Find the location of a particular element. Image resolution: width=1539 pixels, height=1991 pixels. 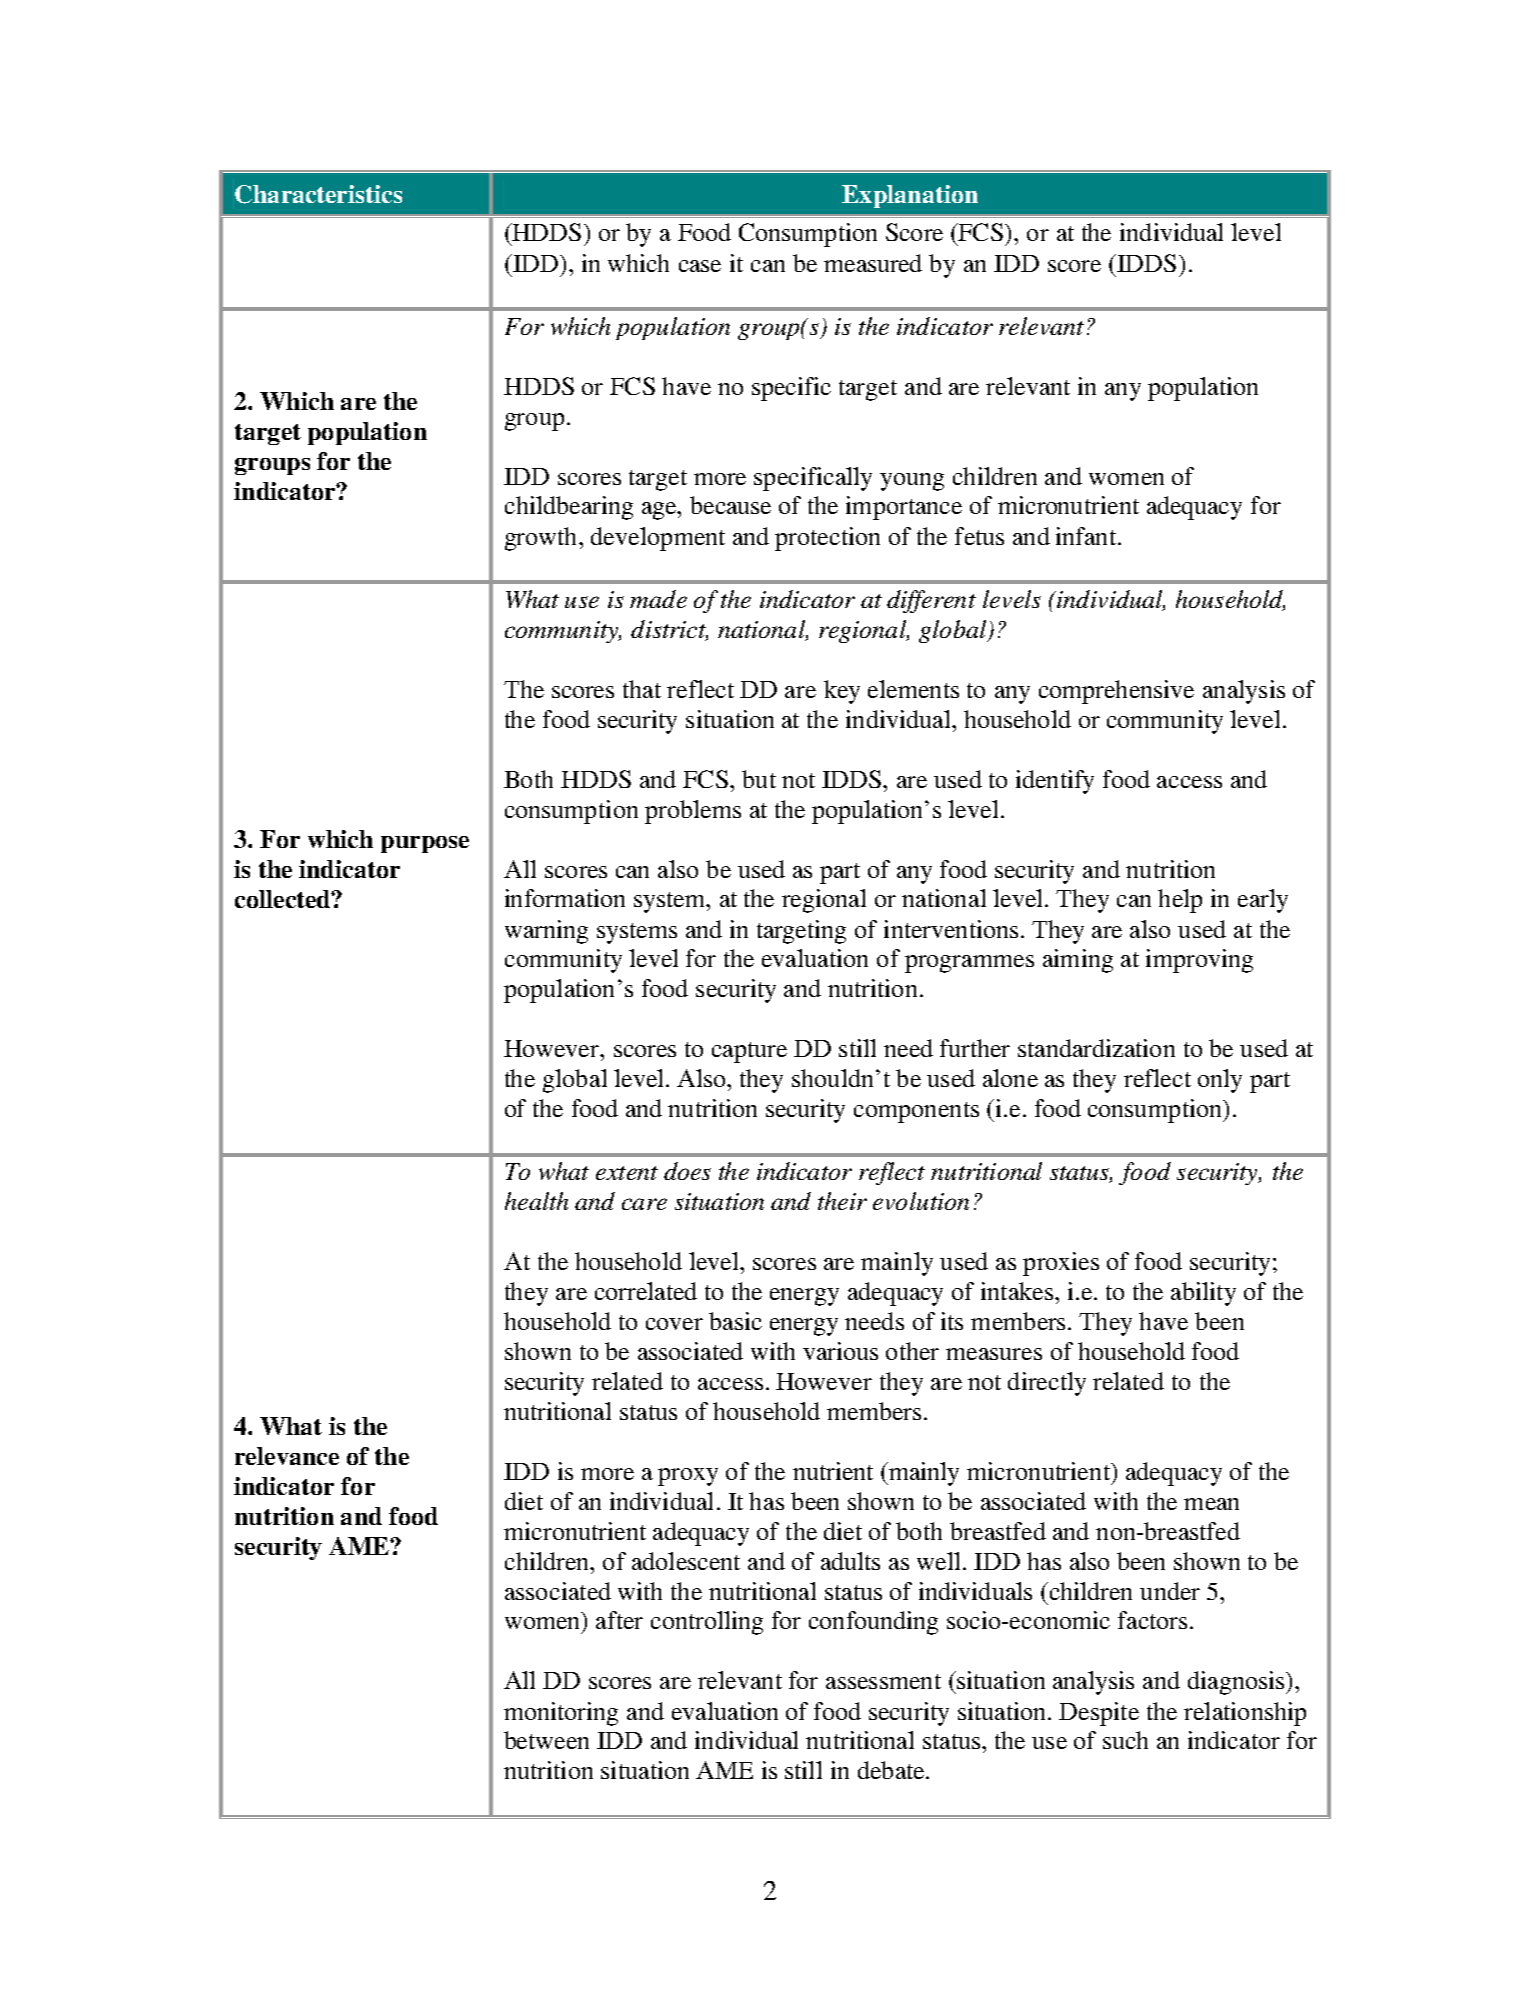

warning is located at coordinates (546, 932).
